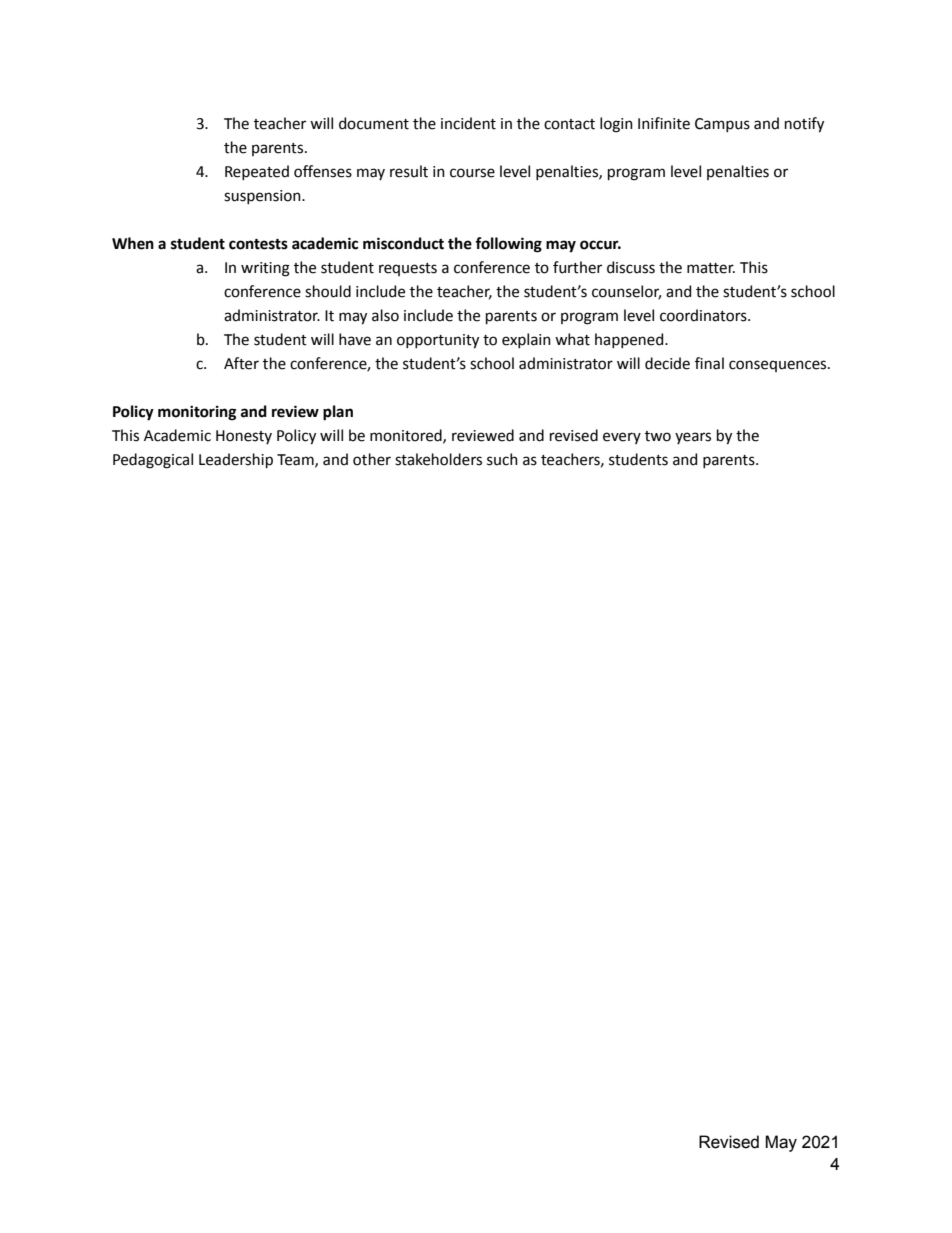  What do you see at coordinates (711, 268) in the screenshot?
I see `matter` at bounding box center [711, 268].
